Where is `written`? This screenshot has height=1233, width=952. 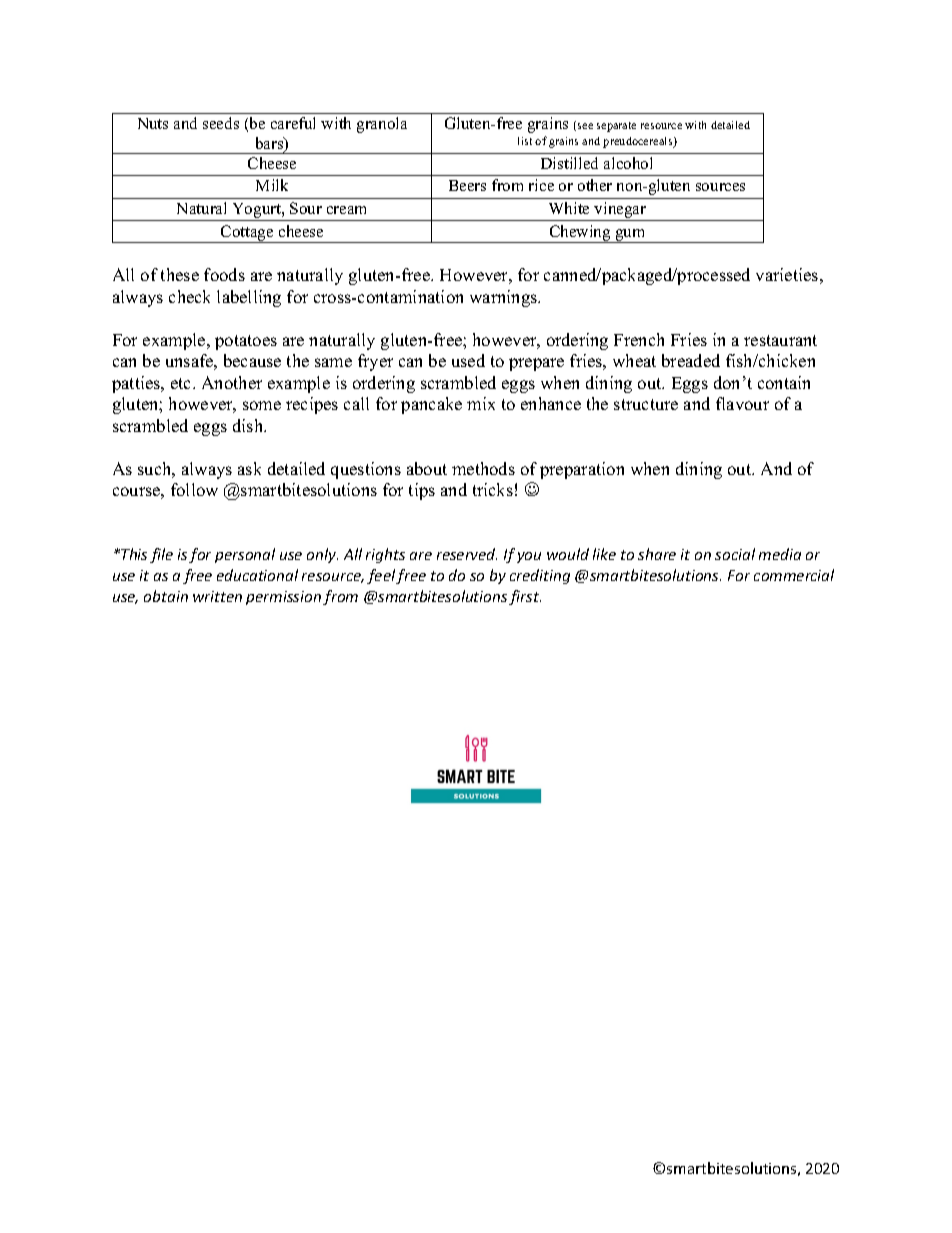 written is located at coordinates (217, 596).
